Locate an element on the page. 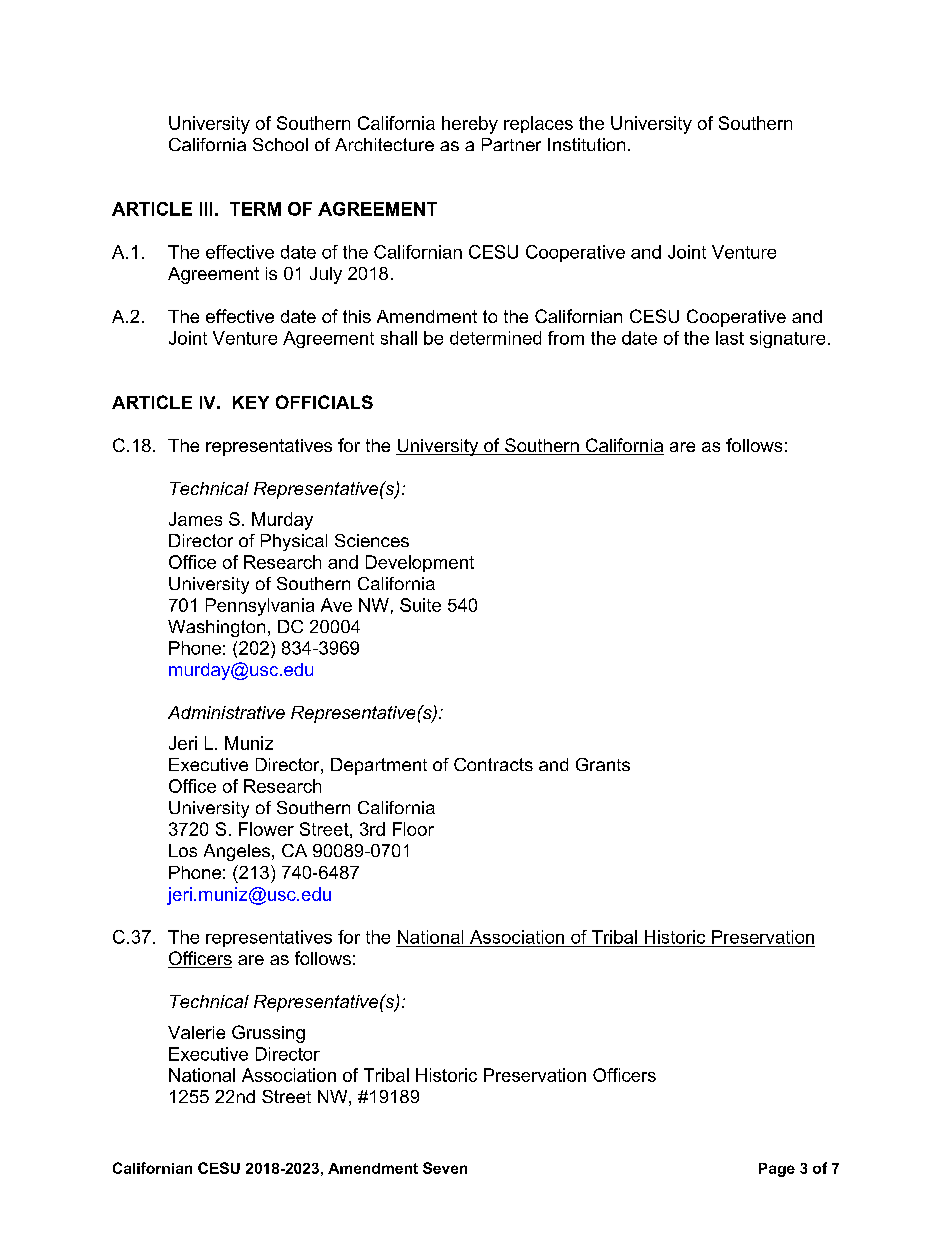 This page has height=1233, width=952. Suite is located at coordinates (420, 605).
